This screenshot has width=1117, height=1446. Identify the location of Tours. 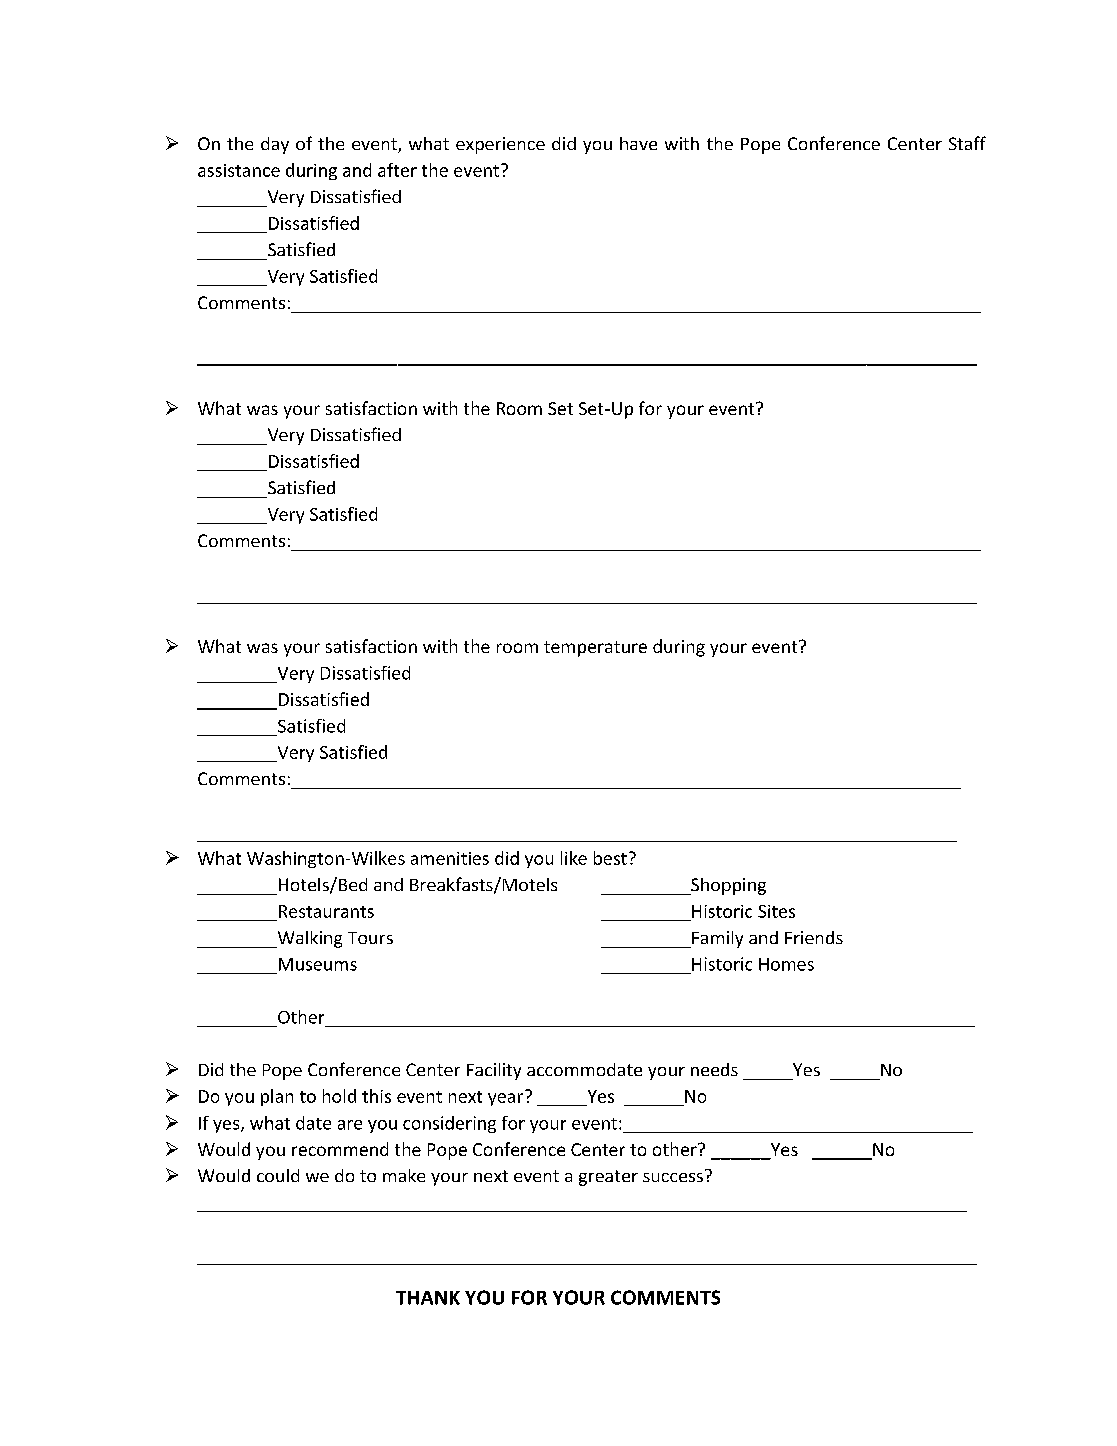
(370, 938).
